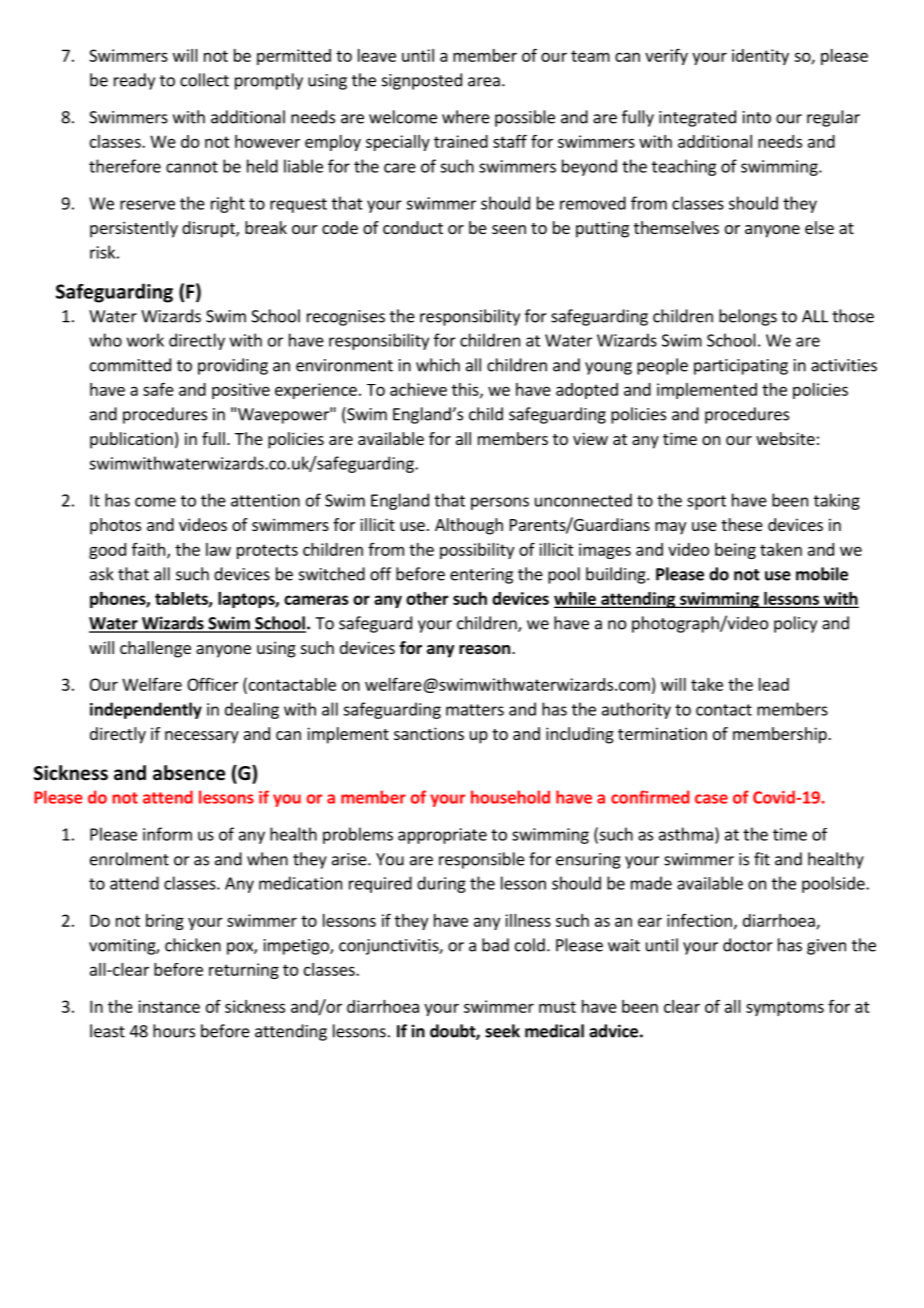  I want to click on instance, so click(169, 1006).
